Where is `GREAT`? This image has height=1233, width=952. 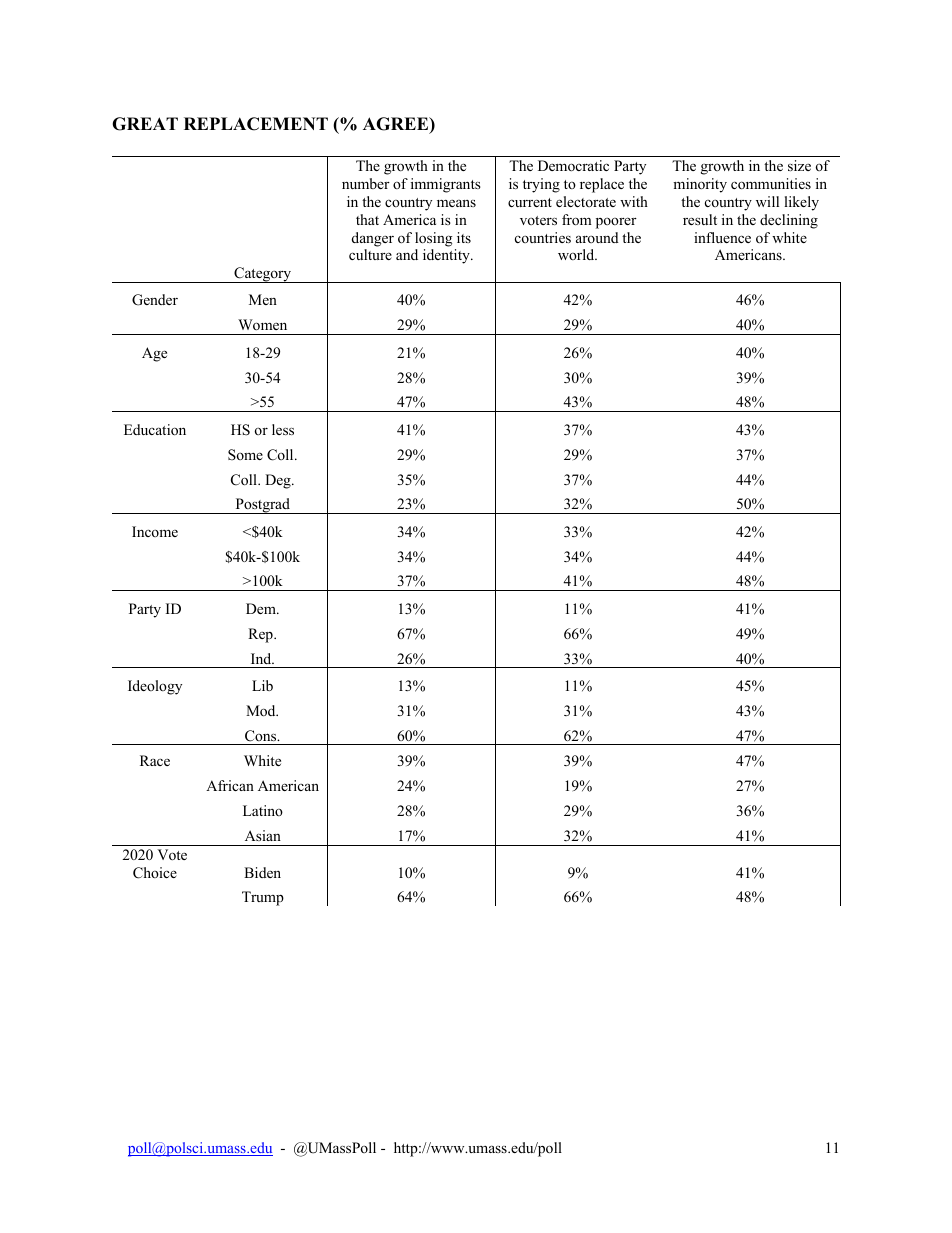
GREAT is located at coordinates (145, 124).
